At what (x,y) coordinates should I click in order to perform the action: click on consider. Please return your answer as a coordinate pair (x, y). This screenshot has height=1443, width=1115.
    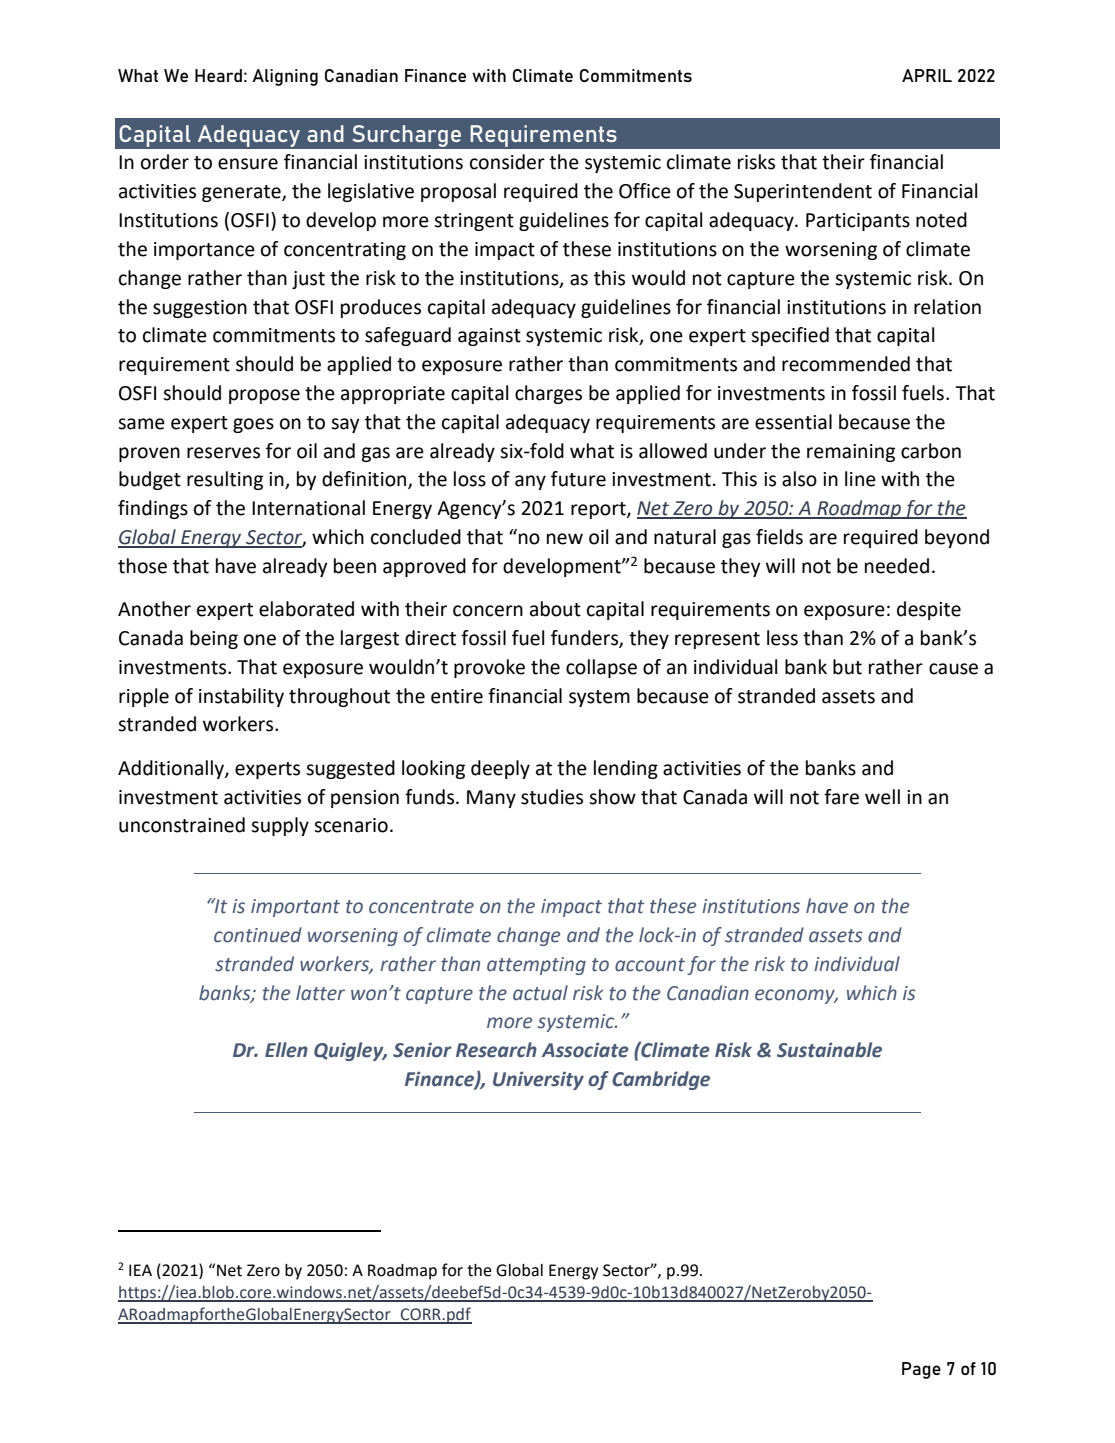
    Looking at the image, I should click on (507, 162).
